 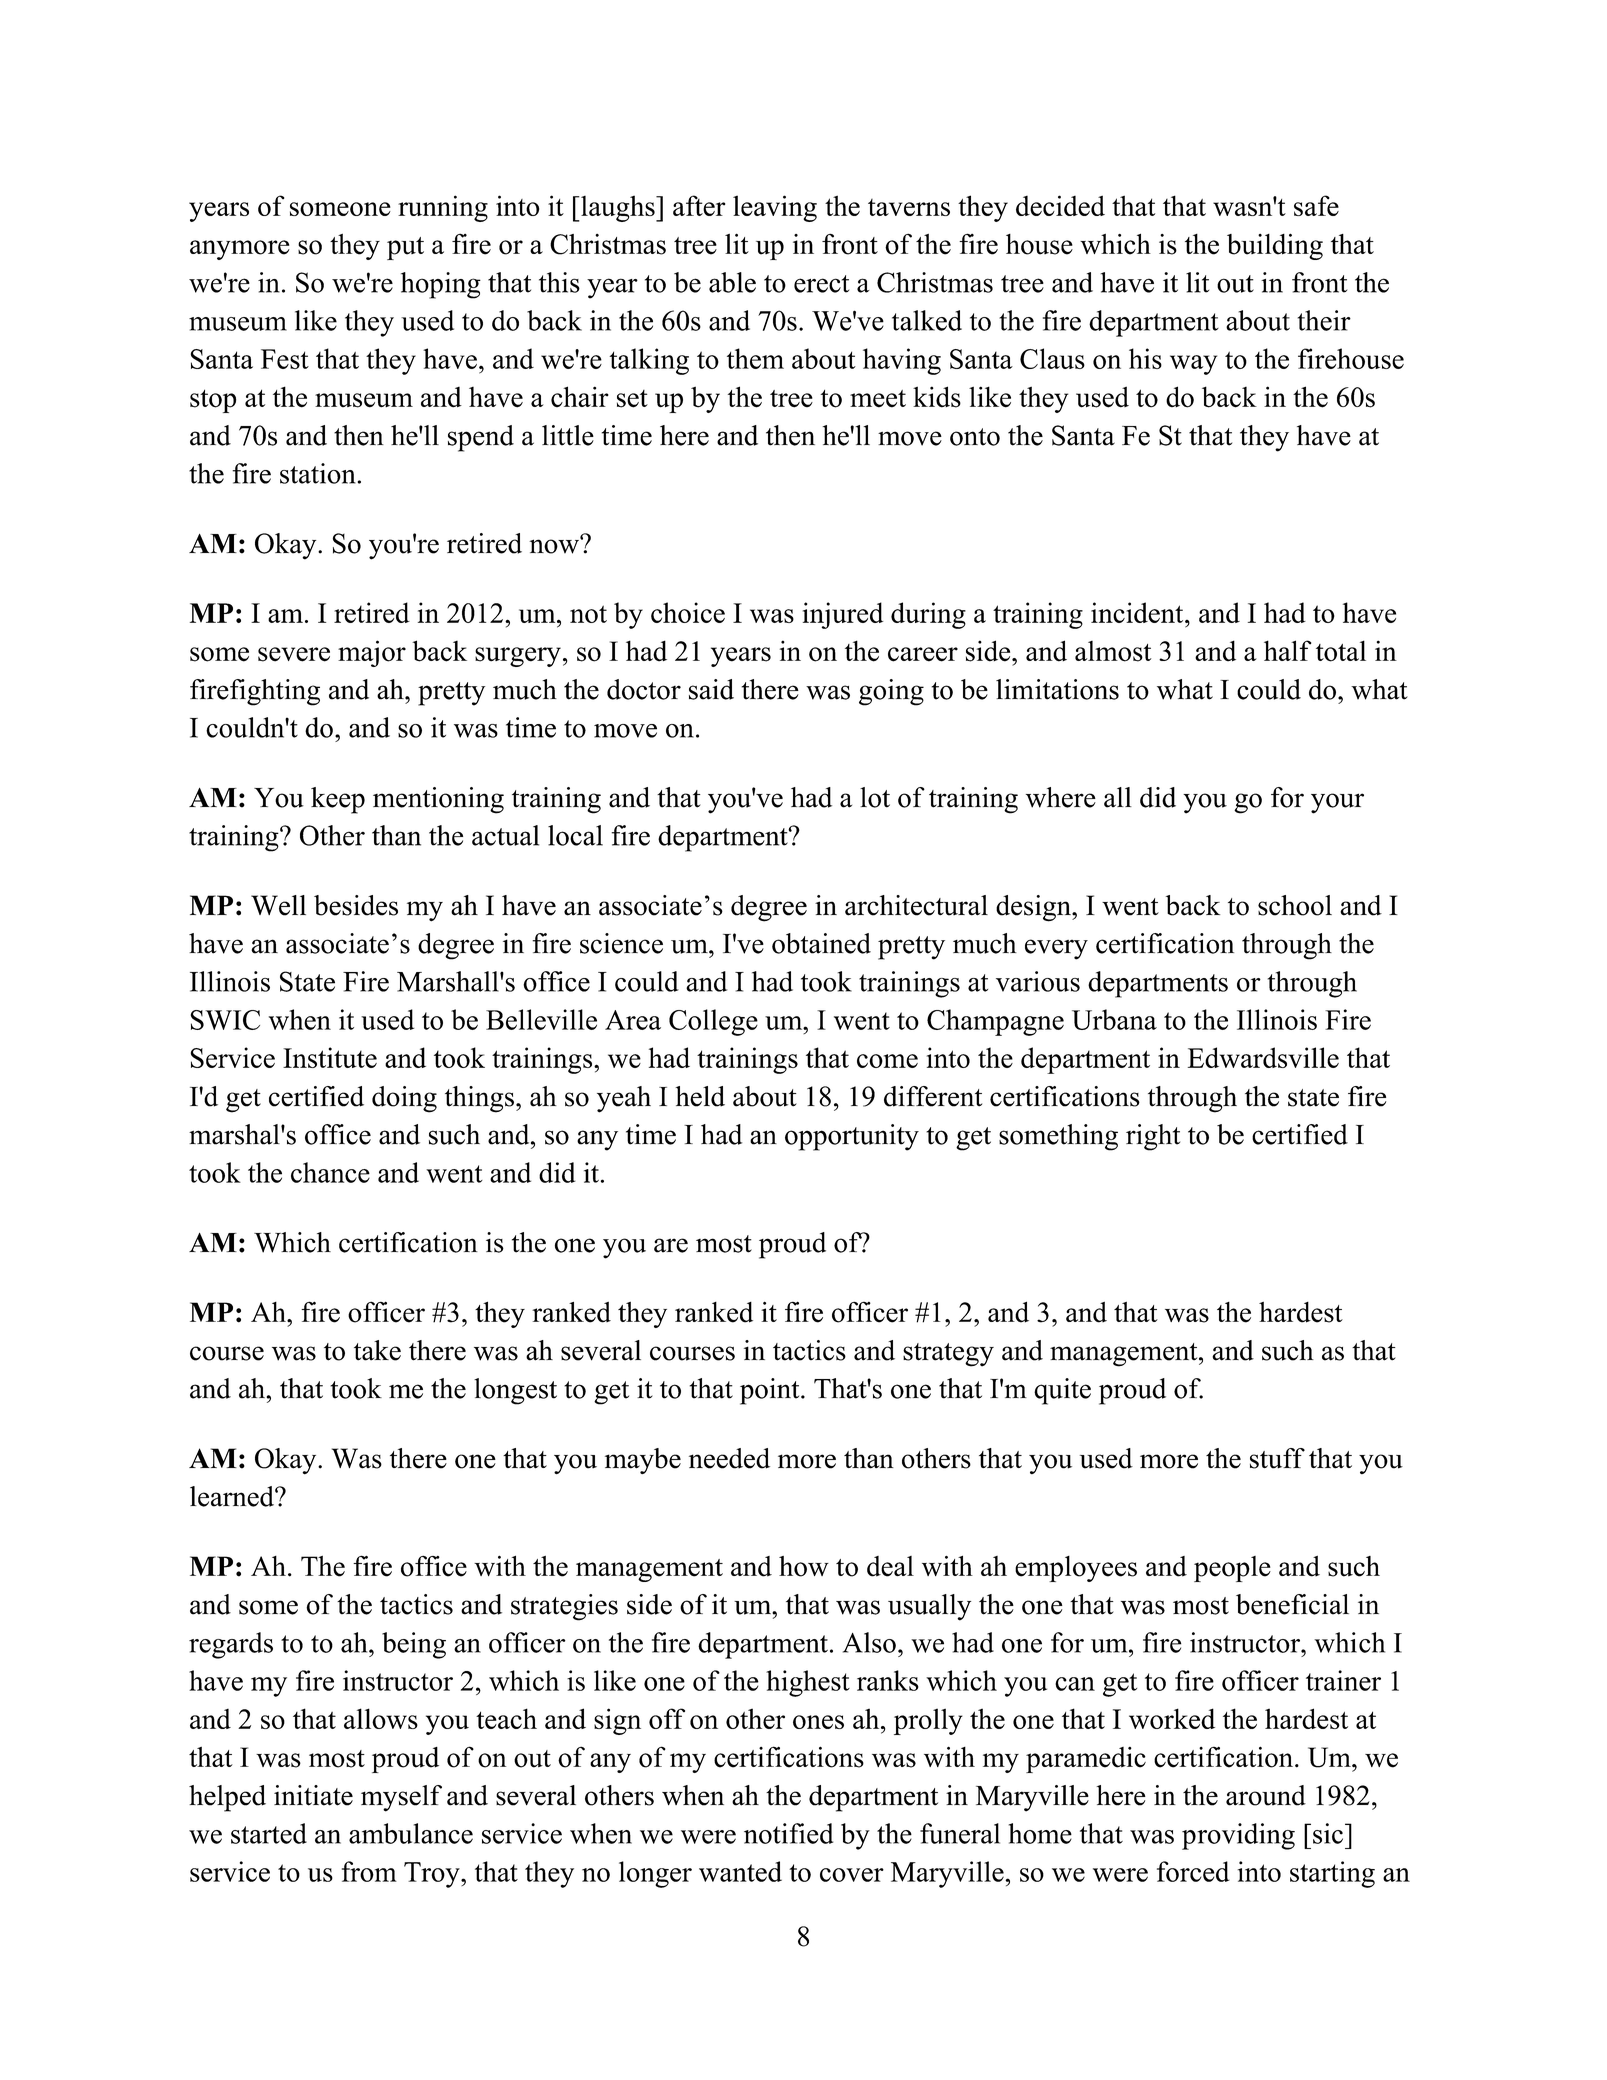 What do you see at coordinates (1238, 1836) in the image?
I see `providing` at bounding box center [1238, 1836].
